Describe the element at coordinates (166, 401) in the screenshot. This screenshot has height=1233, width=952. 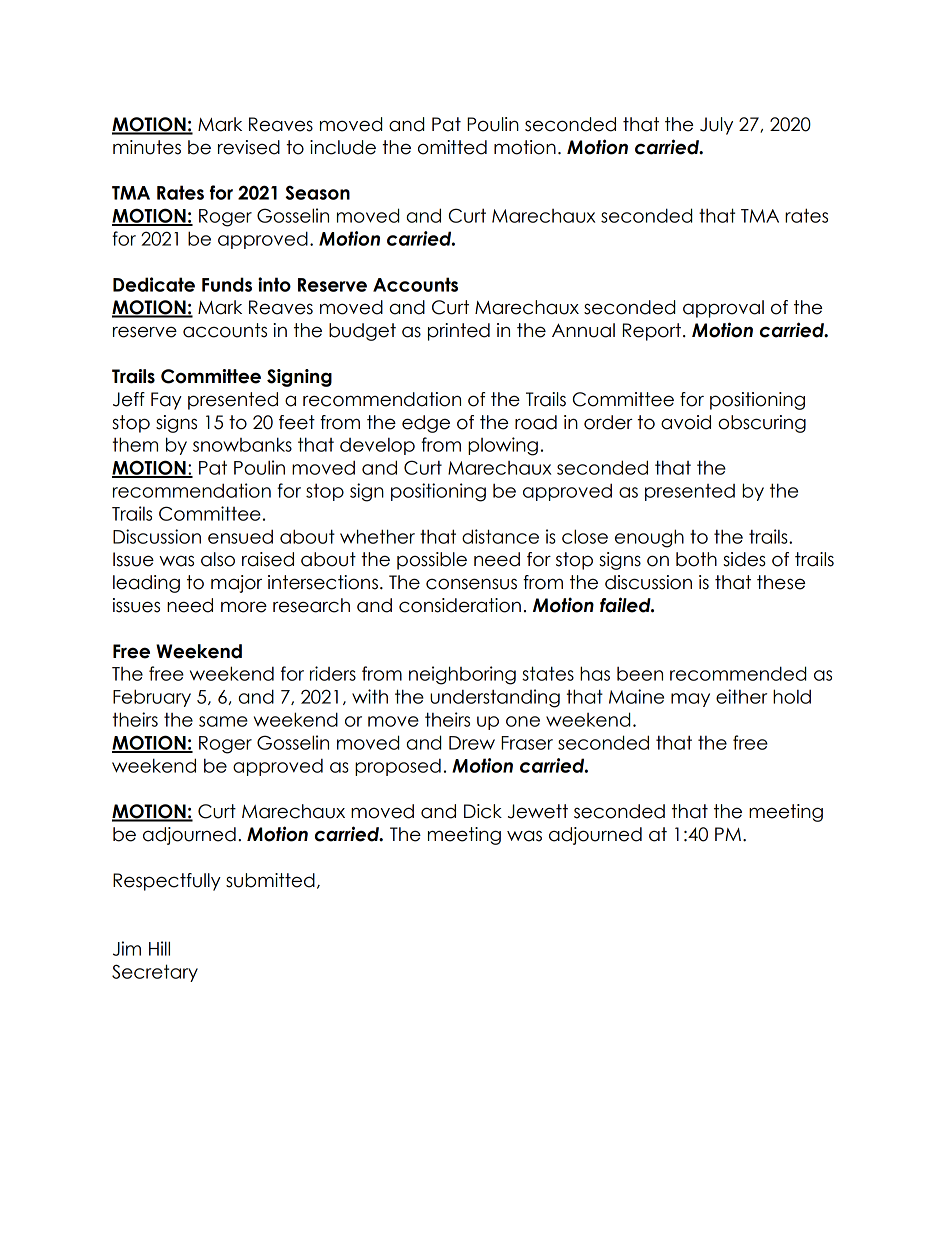
I see `Fay` at that location.
